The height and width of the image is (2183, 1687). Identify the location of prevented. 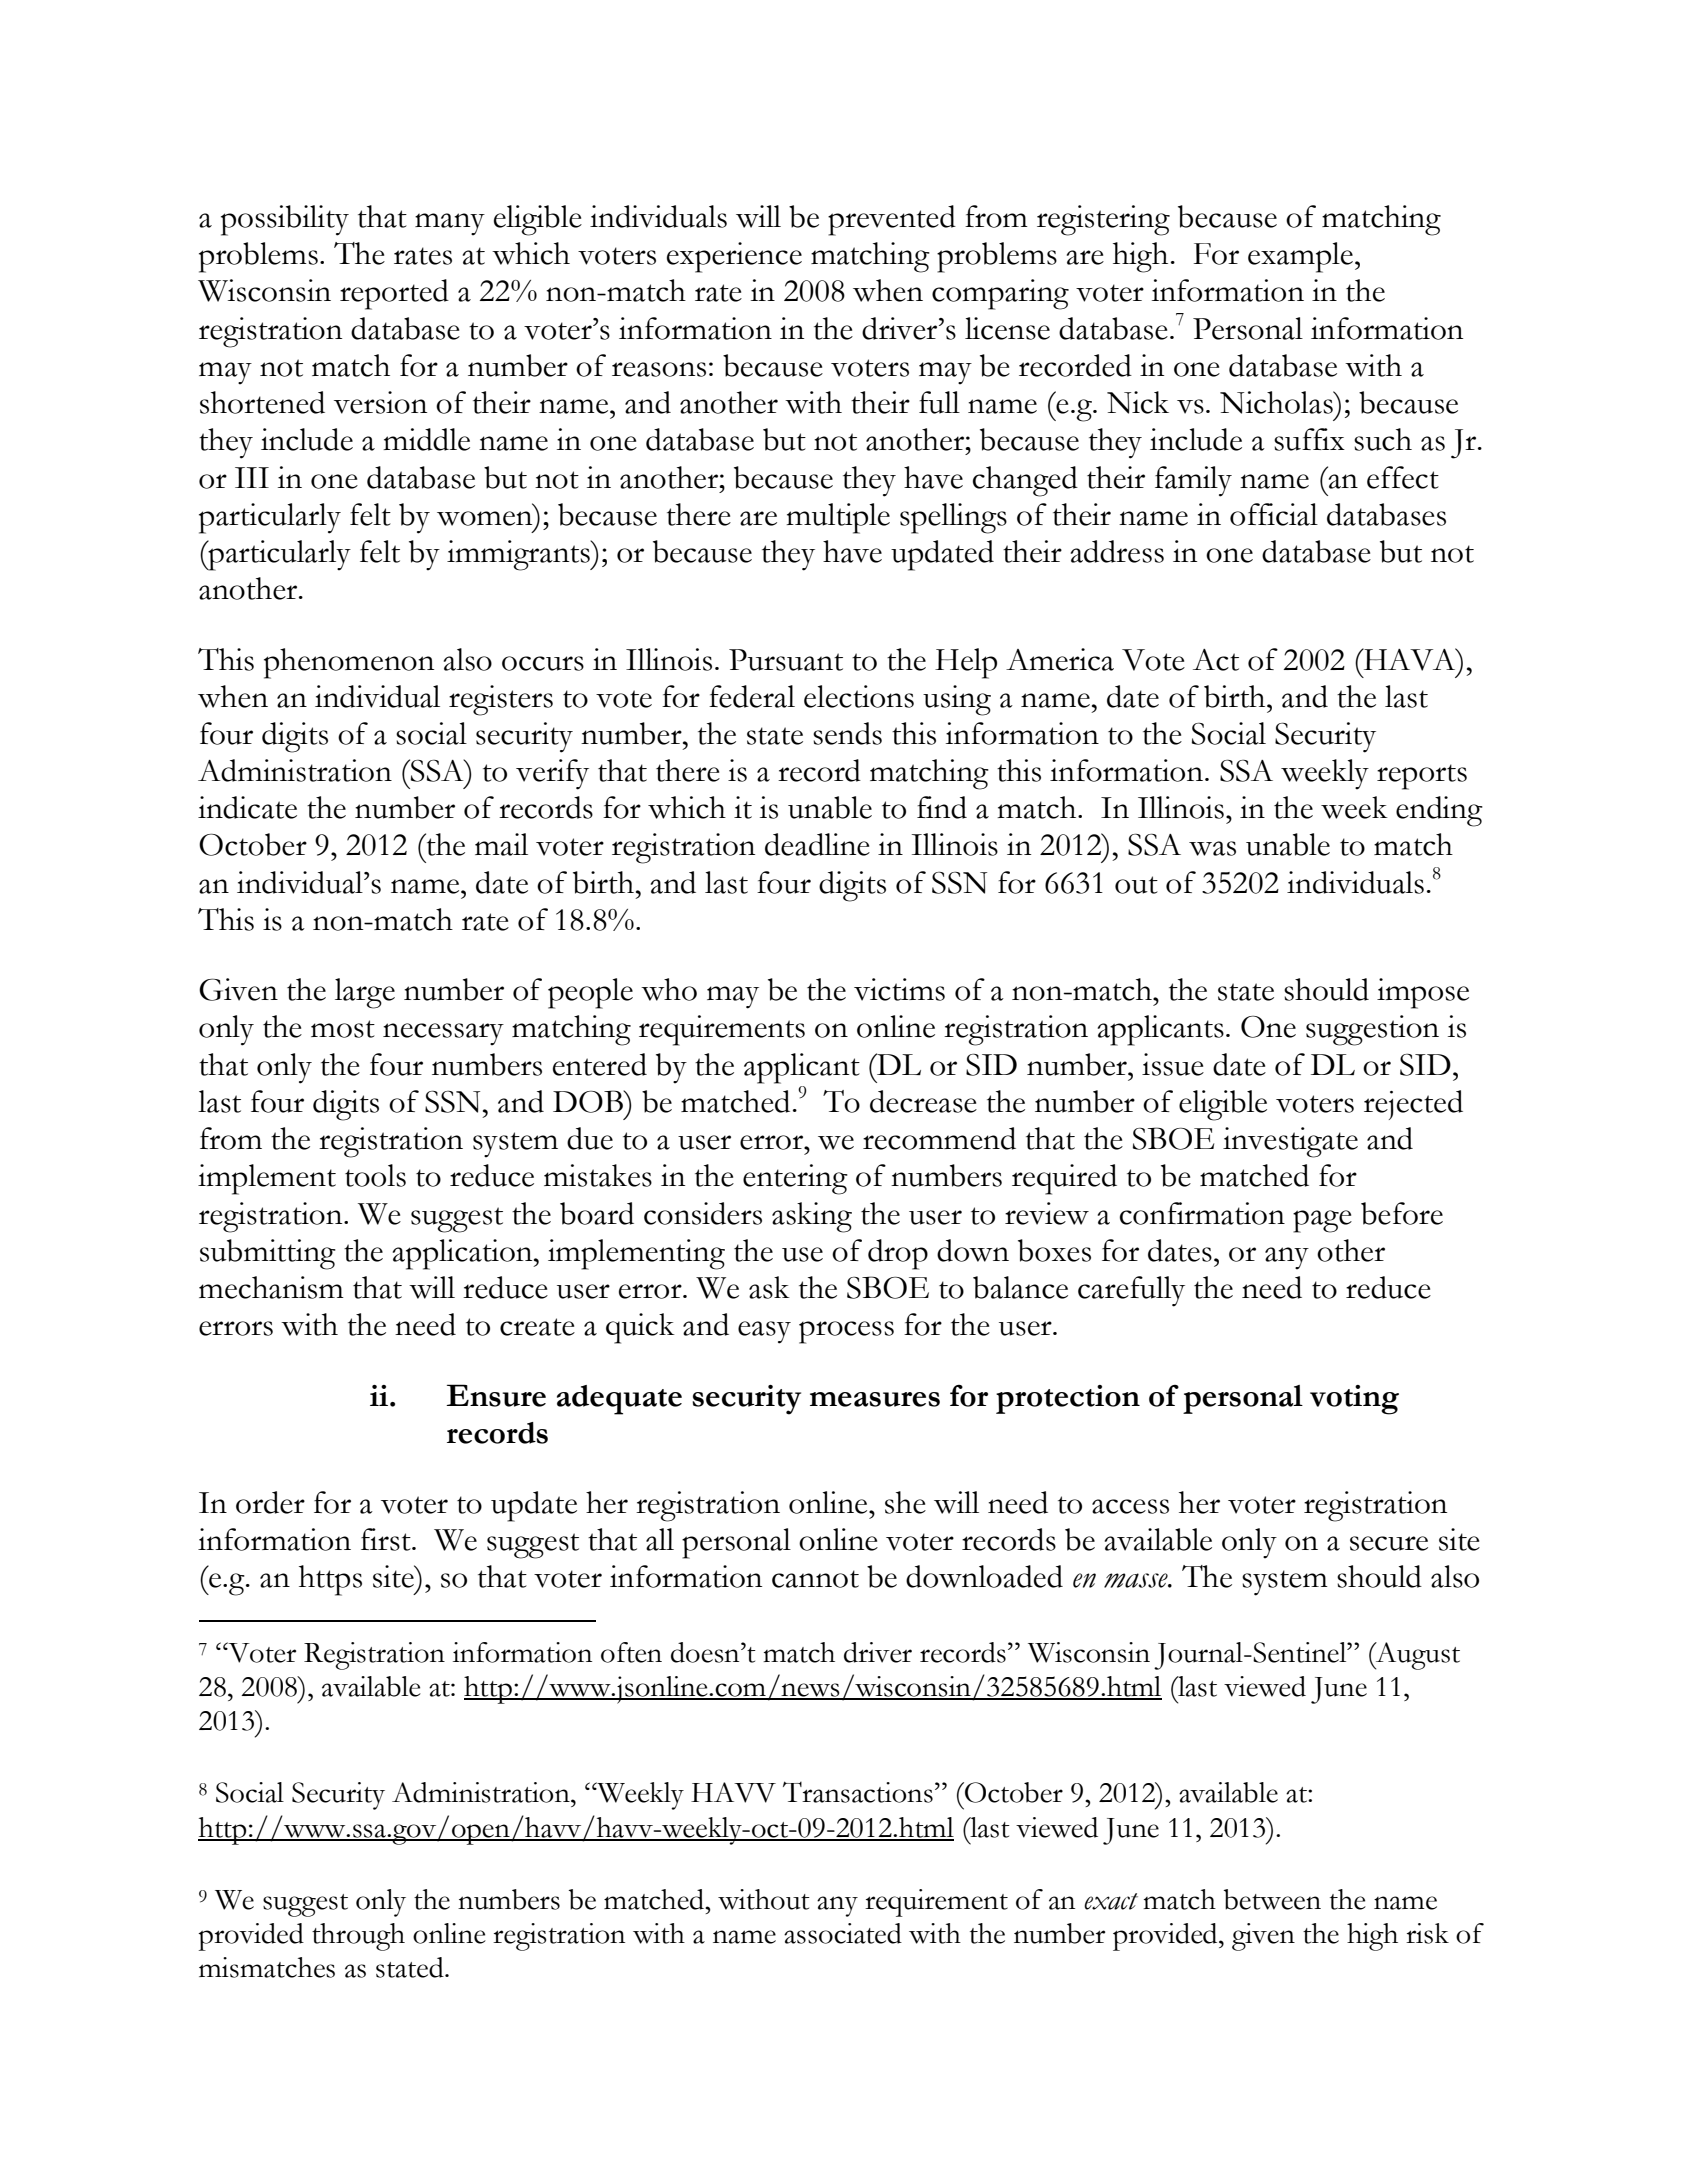
(892, 220).
